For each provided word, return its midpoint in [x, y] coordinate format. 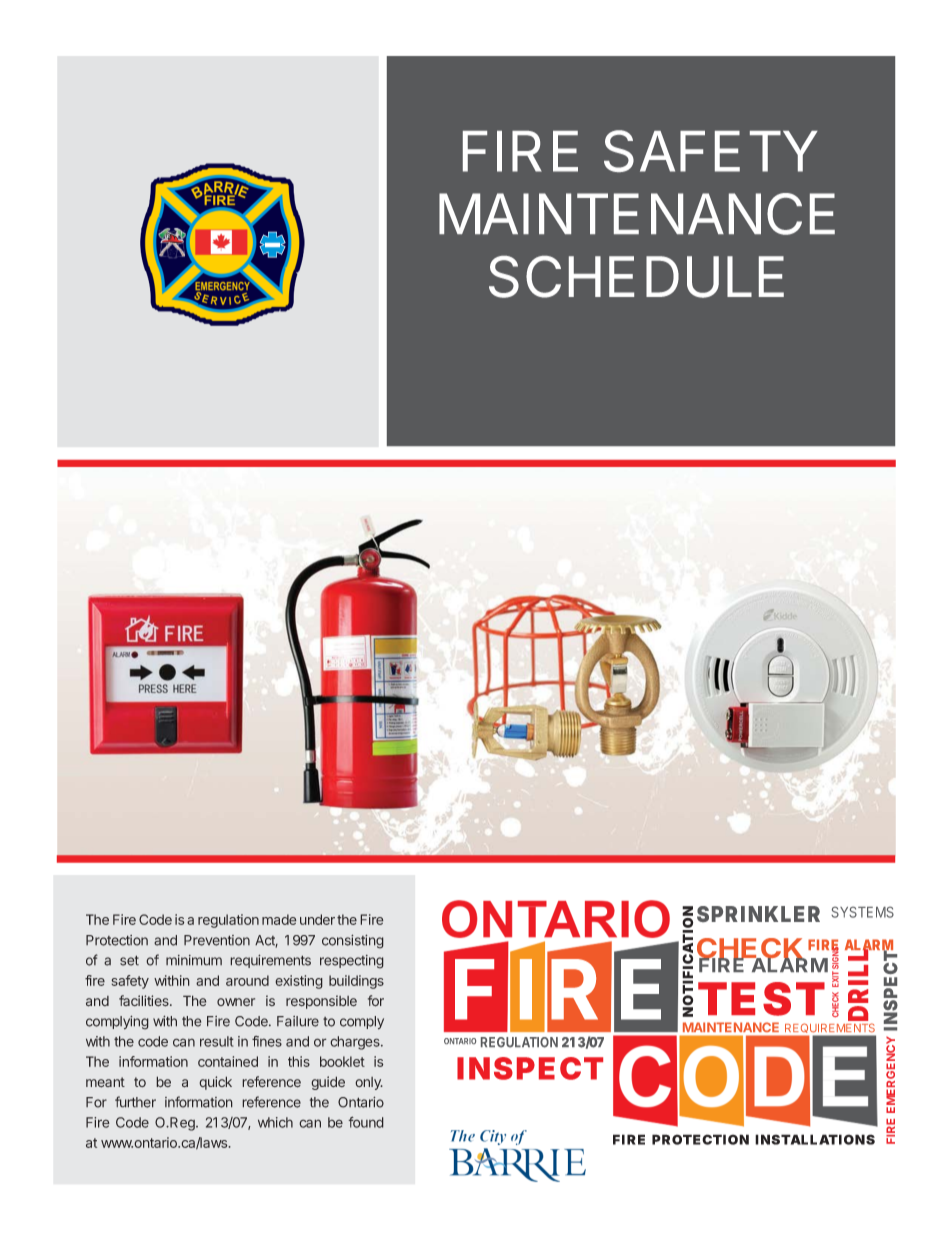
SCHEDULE [636, 277]
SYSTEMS [862, 912]
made [279, 919]
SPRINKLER [758, 914]
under [317, 919]
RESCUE [272, 245]
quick [215, 1083]
